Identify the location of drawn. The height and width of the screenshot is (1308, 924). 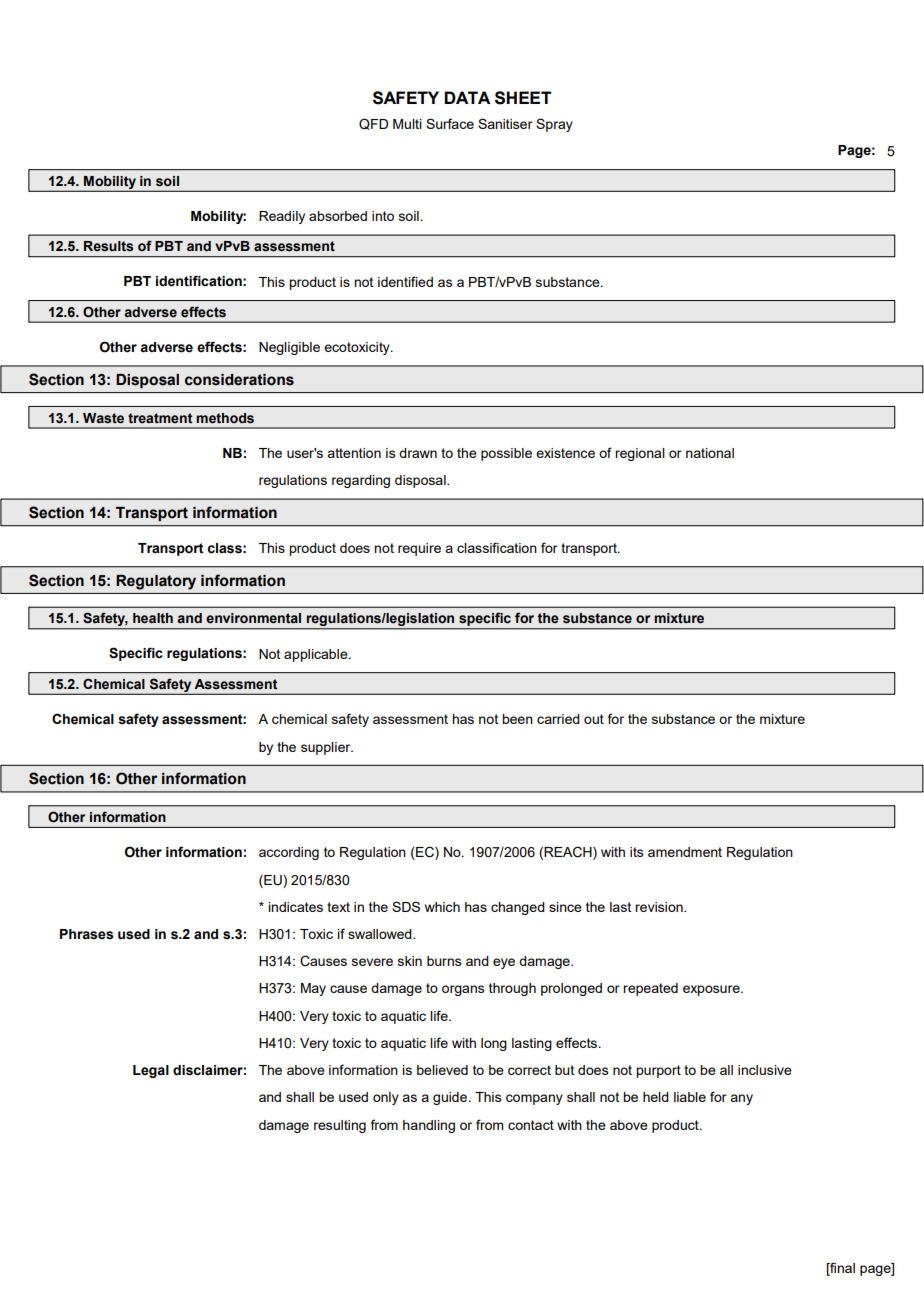
(418, 453).
